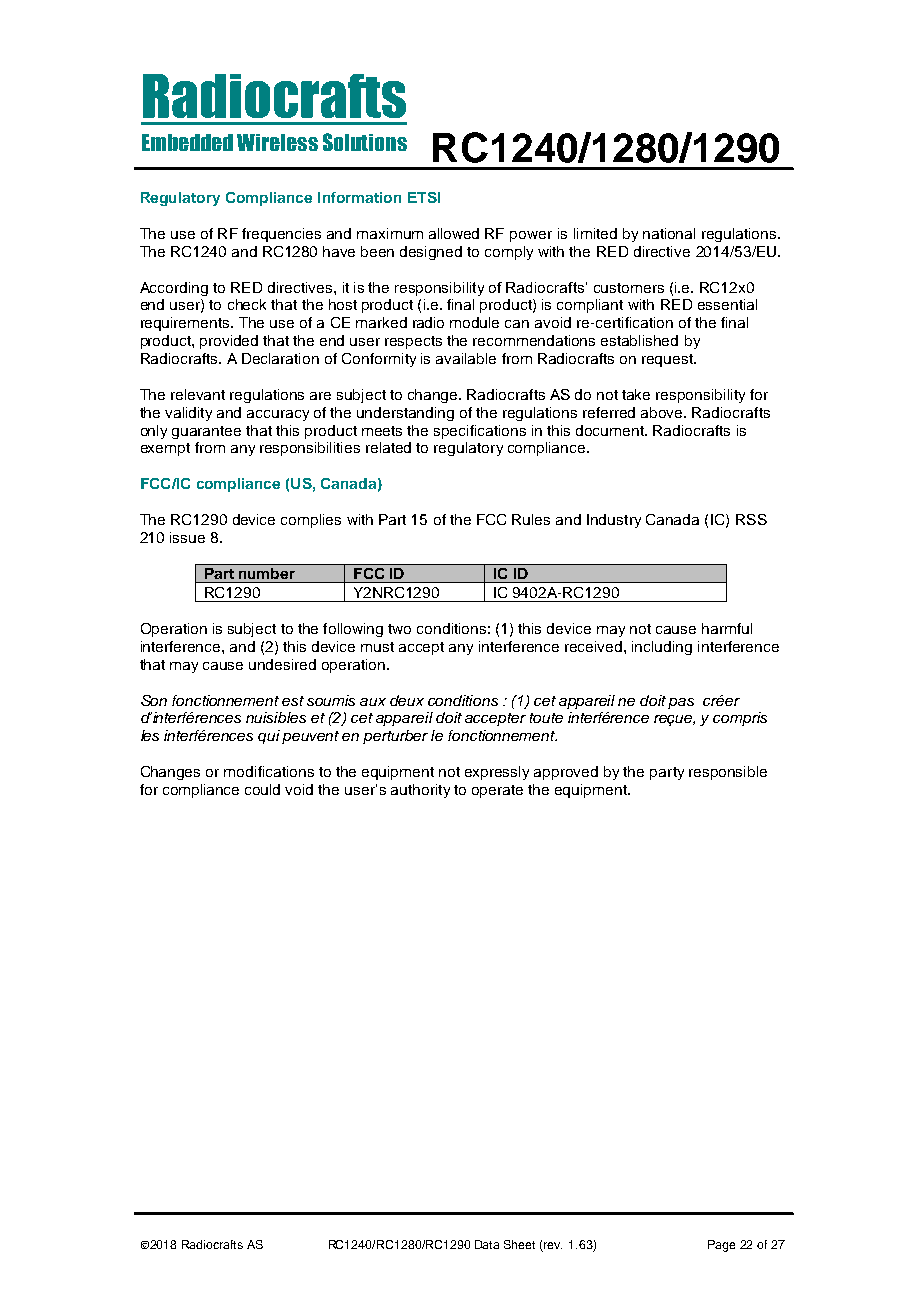 The height and width of the screenshot is (1308, 924). I want to click on Embedded, so click(187, 142).
